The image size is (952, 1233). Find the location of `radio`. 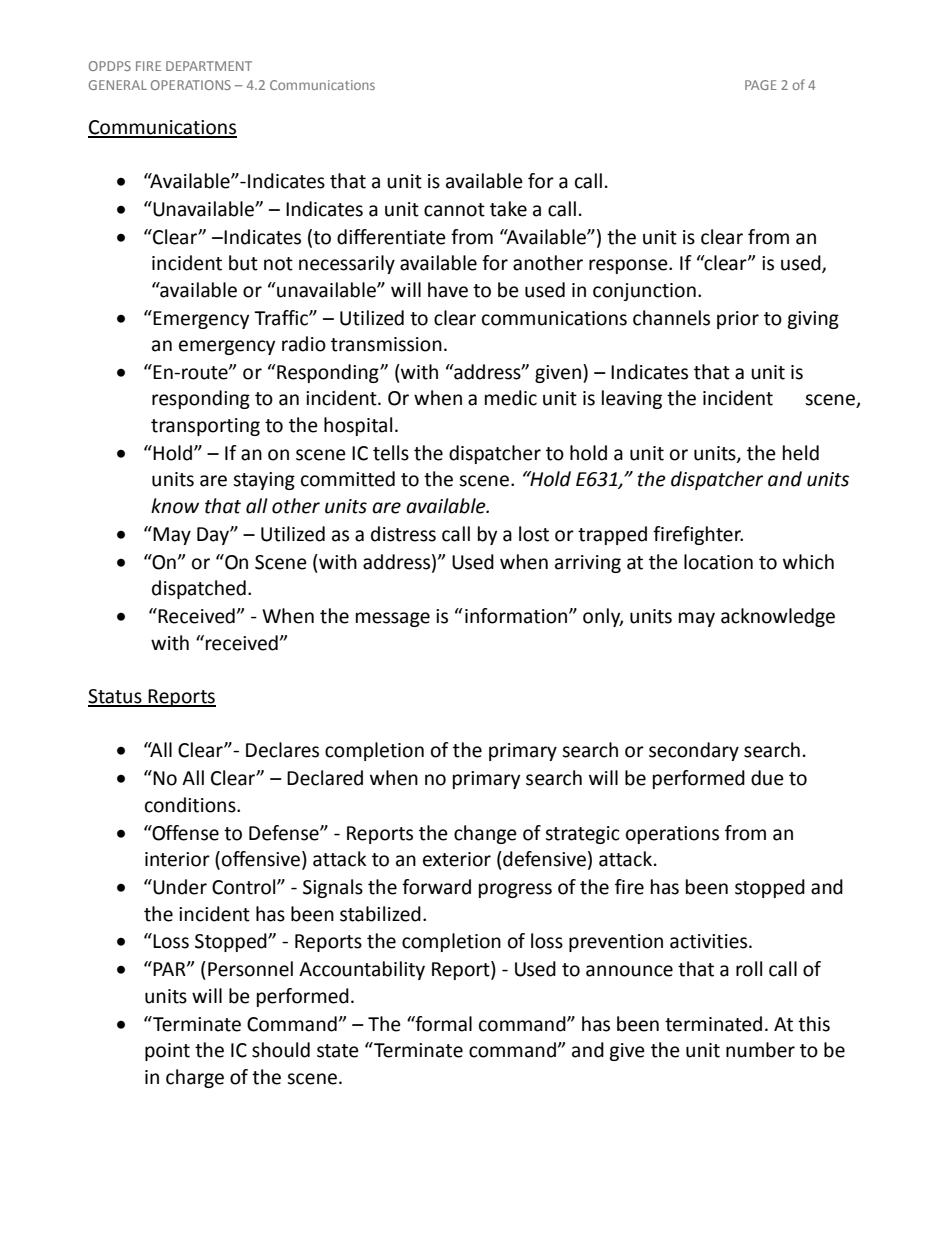

radio is located at coordinates (304, 344).
